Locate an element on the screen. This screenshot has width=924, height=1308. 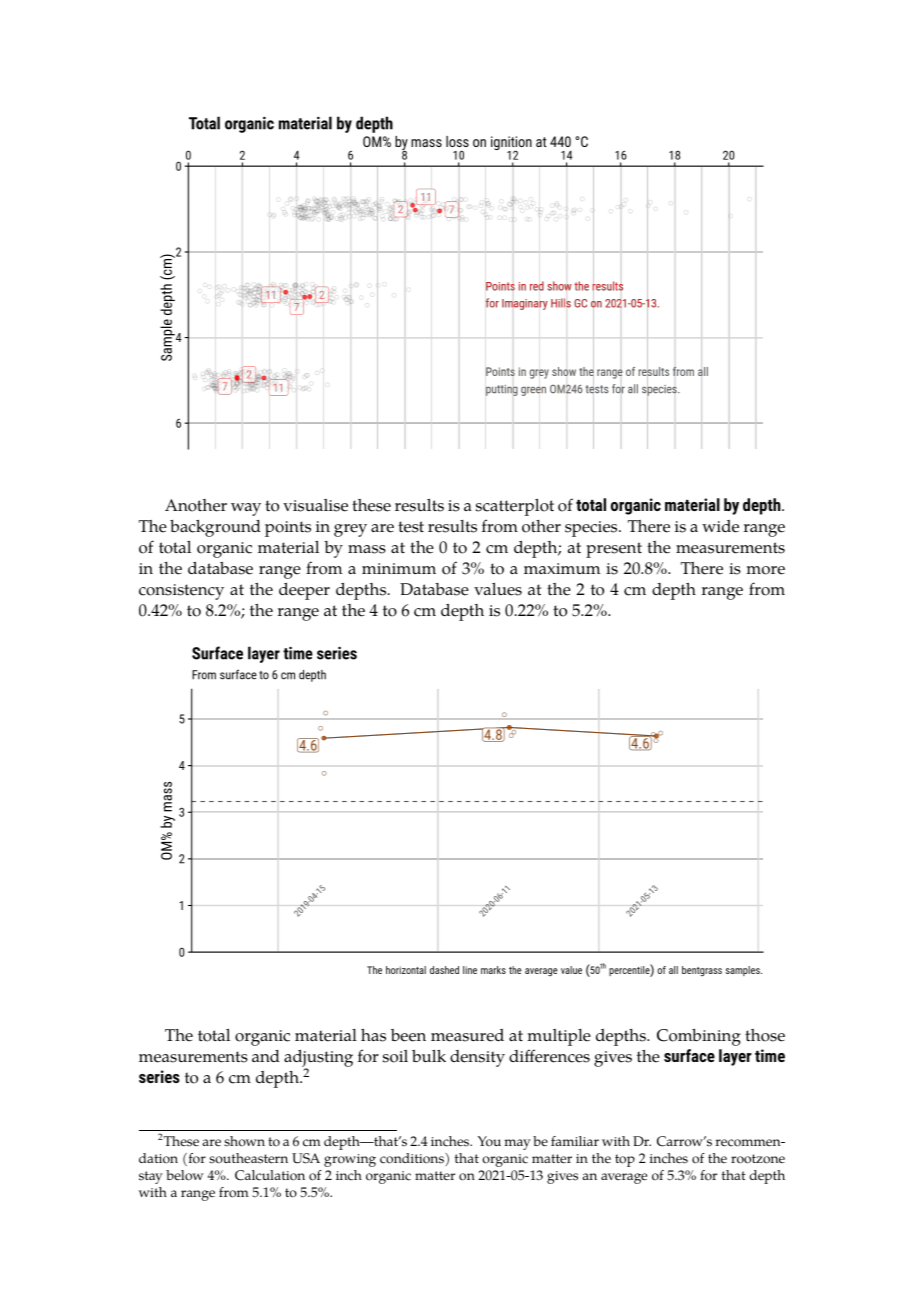
those is located at coordinates (765, 1035).
